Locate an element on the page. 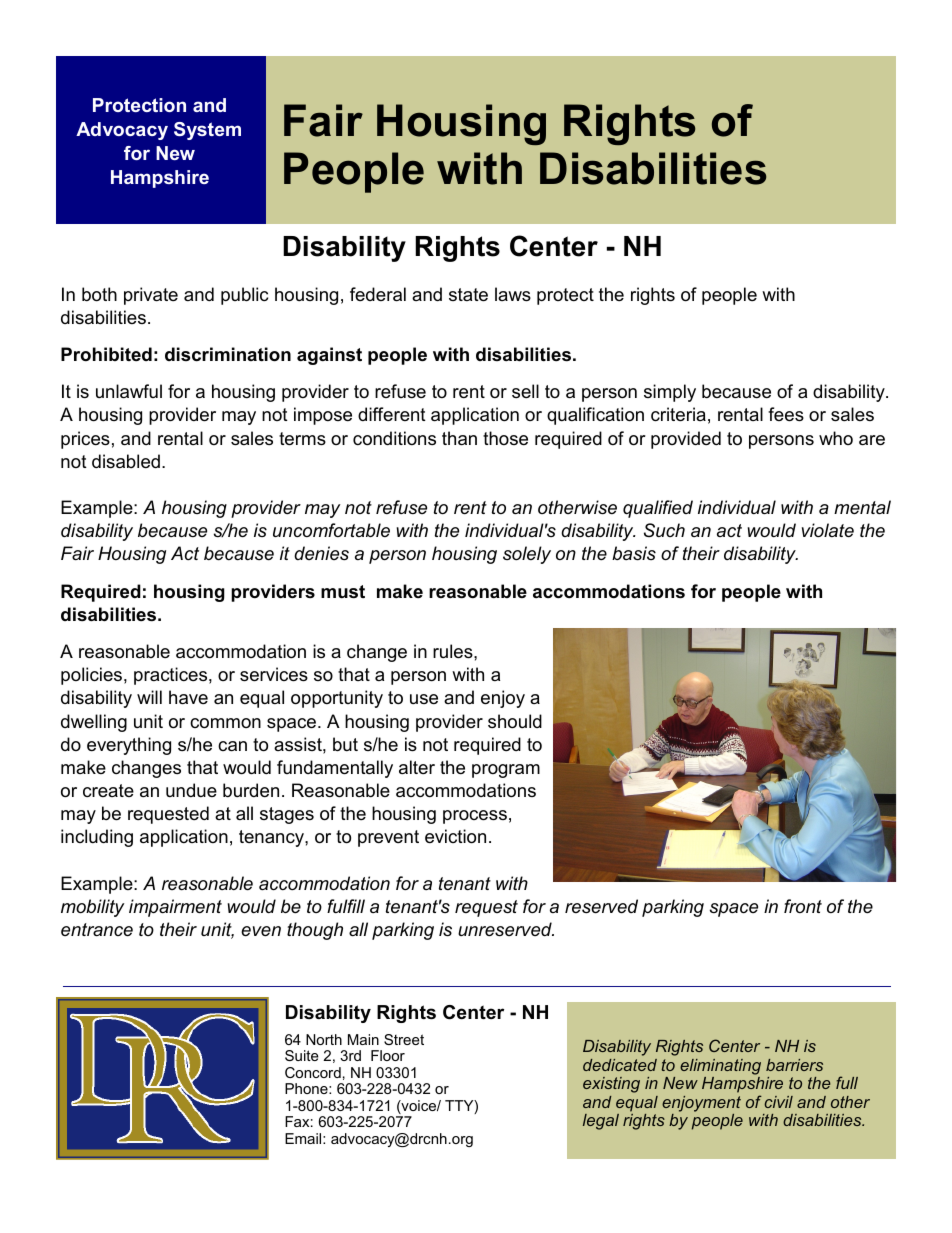 The image size is (952, 1233). eviction is located at coordinates (455, 836).
